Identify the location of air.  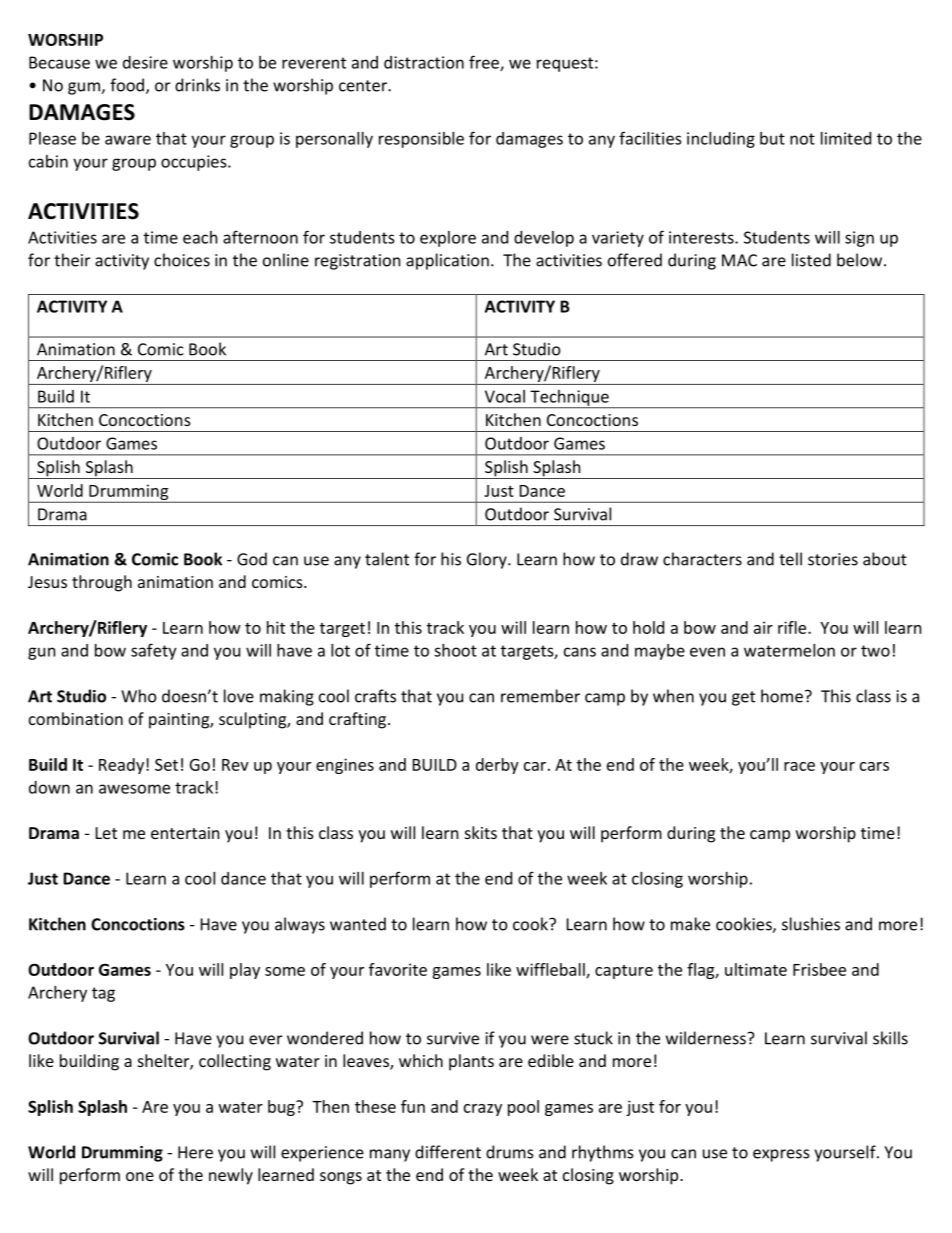
(763, 627).
